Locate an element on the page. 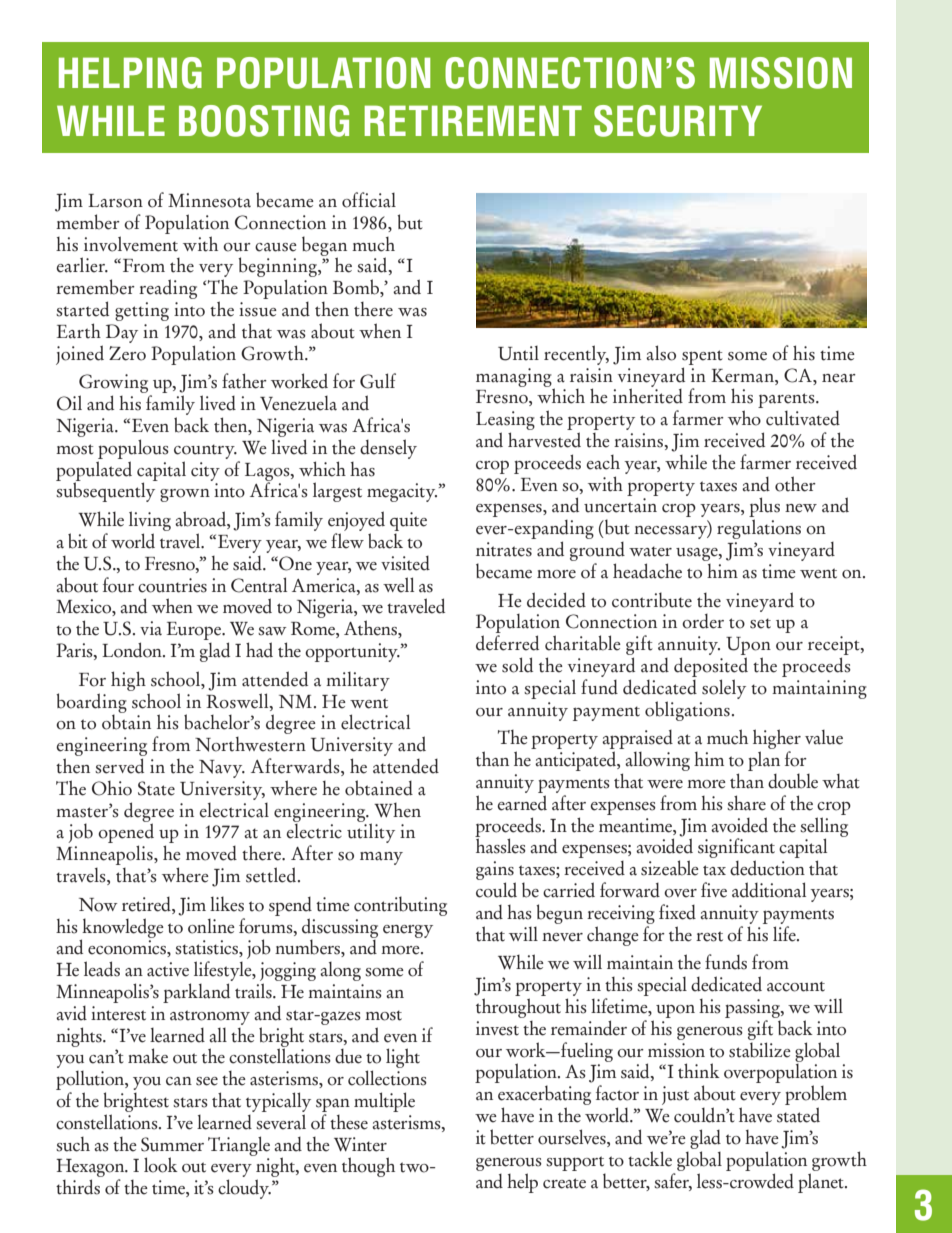 The image size is (952, 1233). Minnesota is located at coordinates (209, 200).
